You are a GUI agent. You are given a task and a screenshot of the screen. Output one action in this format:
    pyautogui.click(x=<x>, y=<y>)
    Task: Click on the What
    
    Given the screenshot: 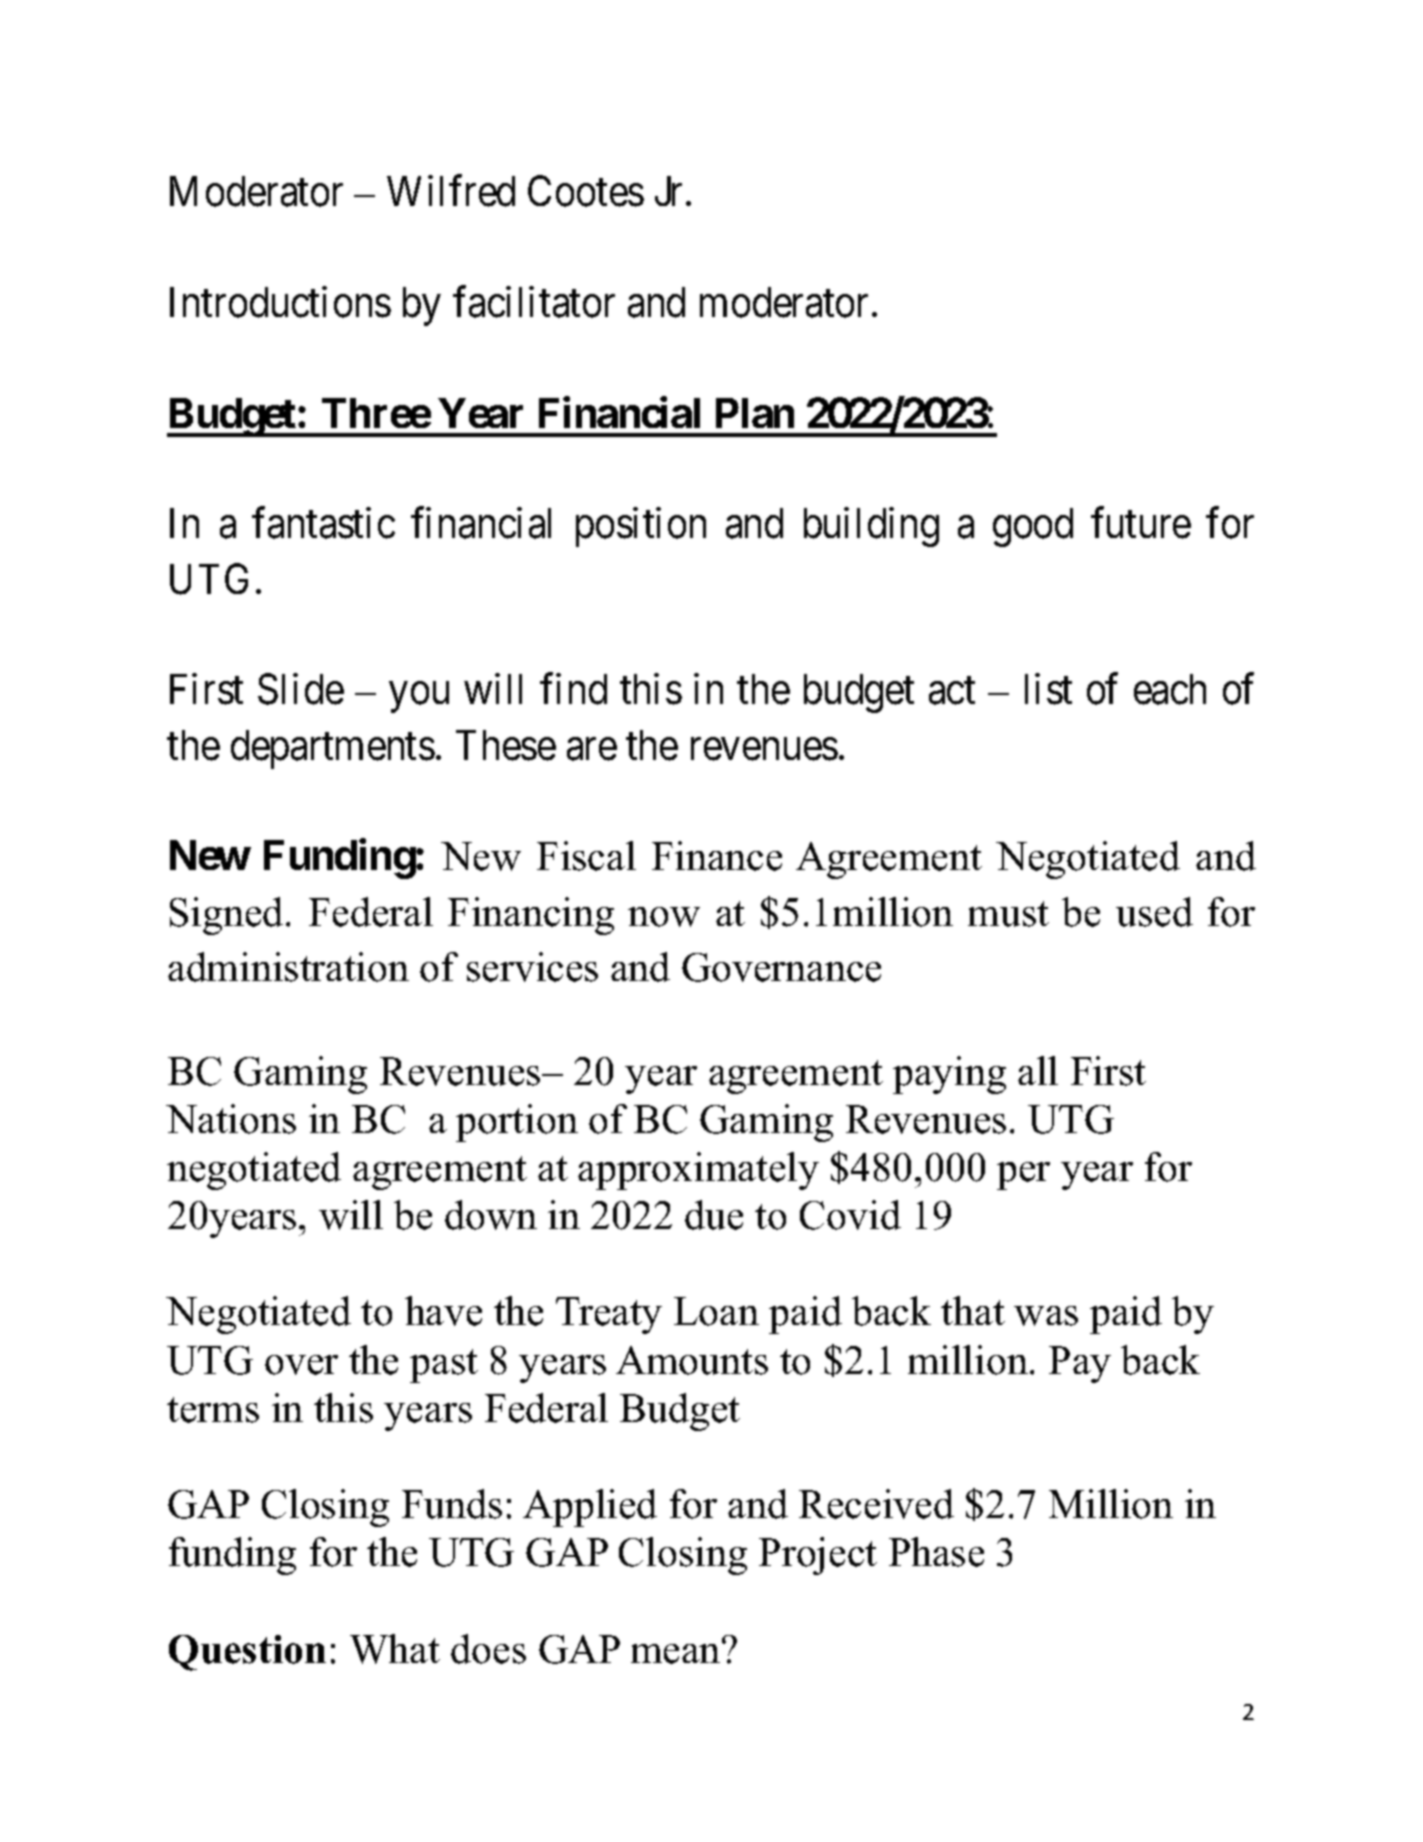 What is the action you would take?
    pyautogui.click(x=395, y=1649)
